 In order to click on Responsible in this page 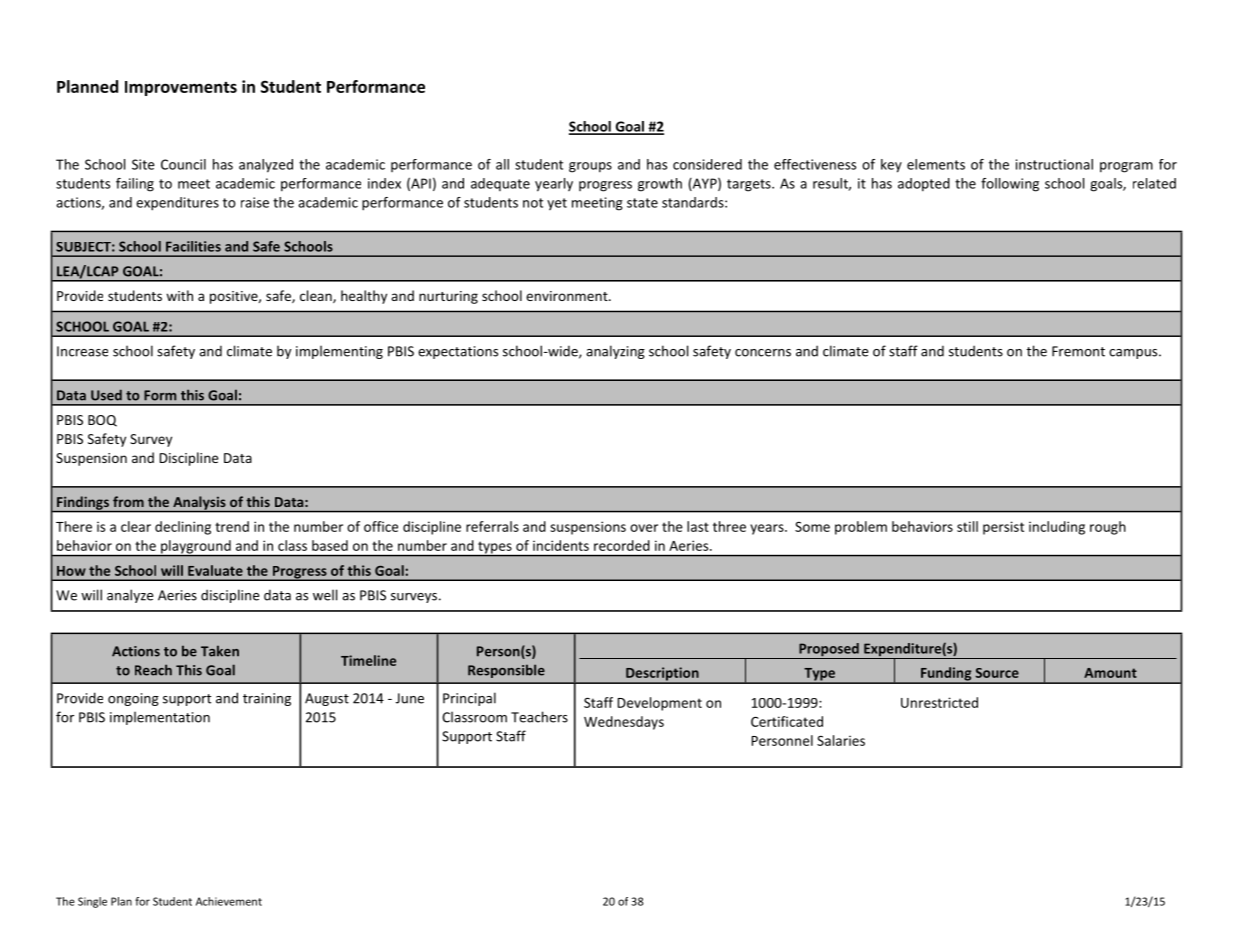, I will do `click(506, 671)`.
